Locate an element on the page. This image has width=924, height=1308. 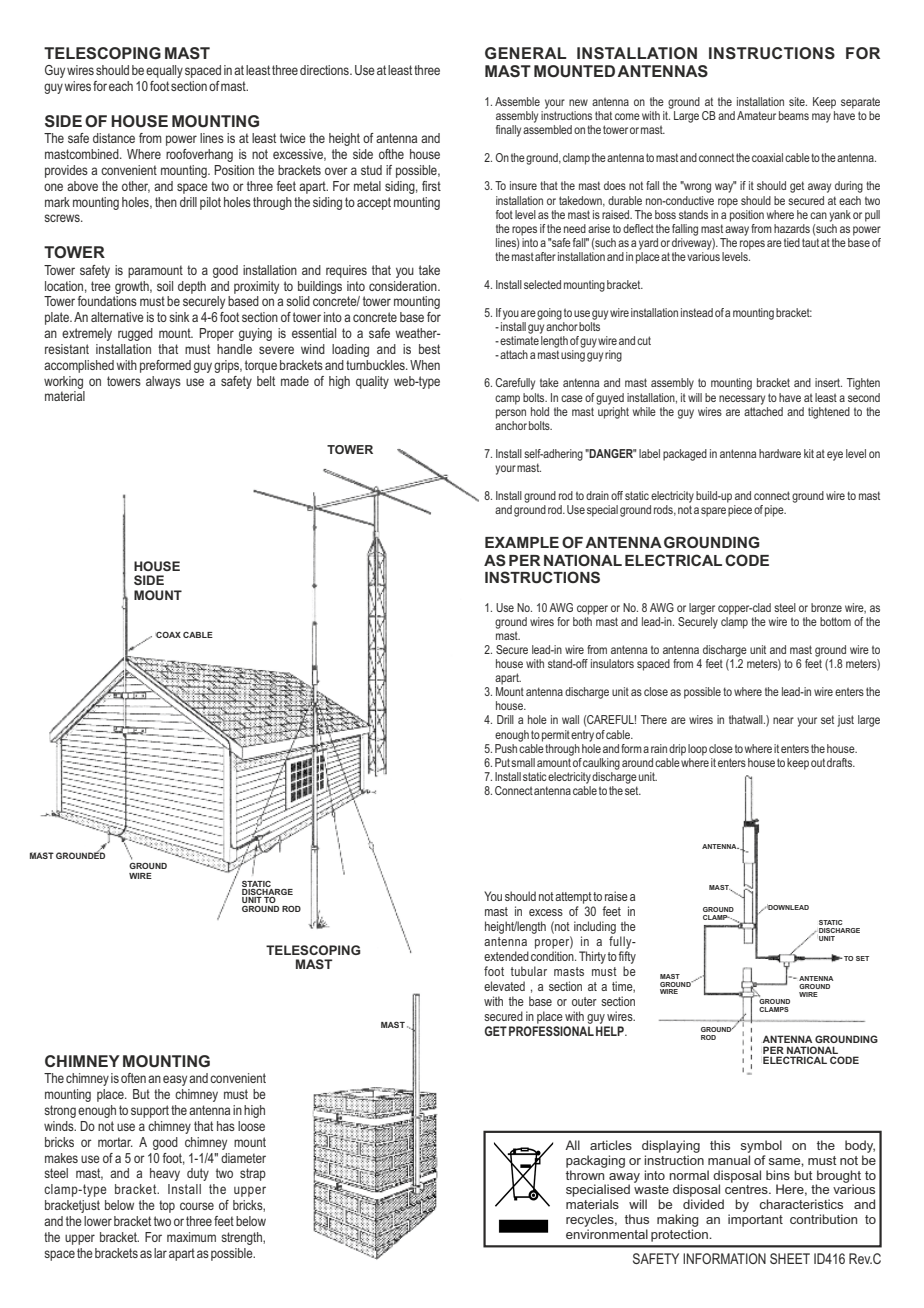
equally is located at coordinates (164, 71).
